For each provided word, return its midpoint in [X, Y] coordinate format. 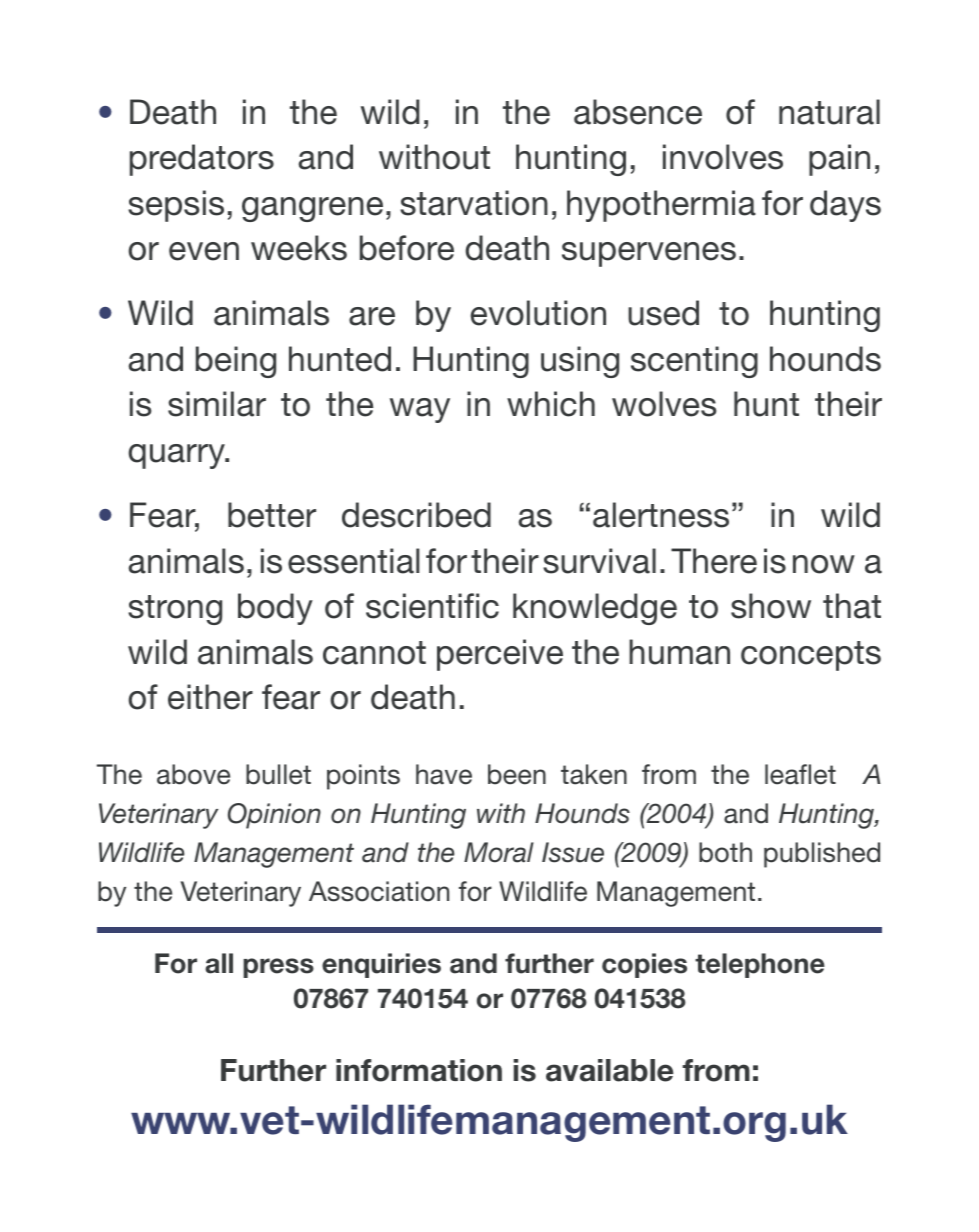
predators [202, 160]
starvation [474, 203]
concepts [811, 656]
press [278, 968]
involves [723, 157]
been [517, 774]
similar [217, 404]
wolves [664, 404]
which [551, 404]
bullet [278, 774]
